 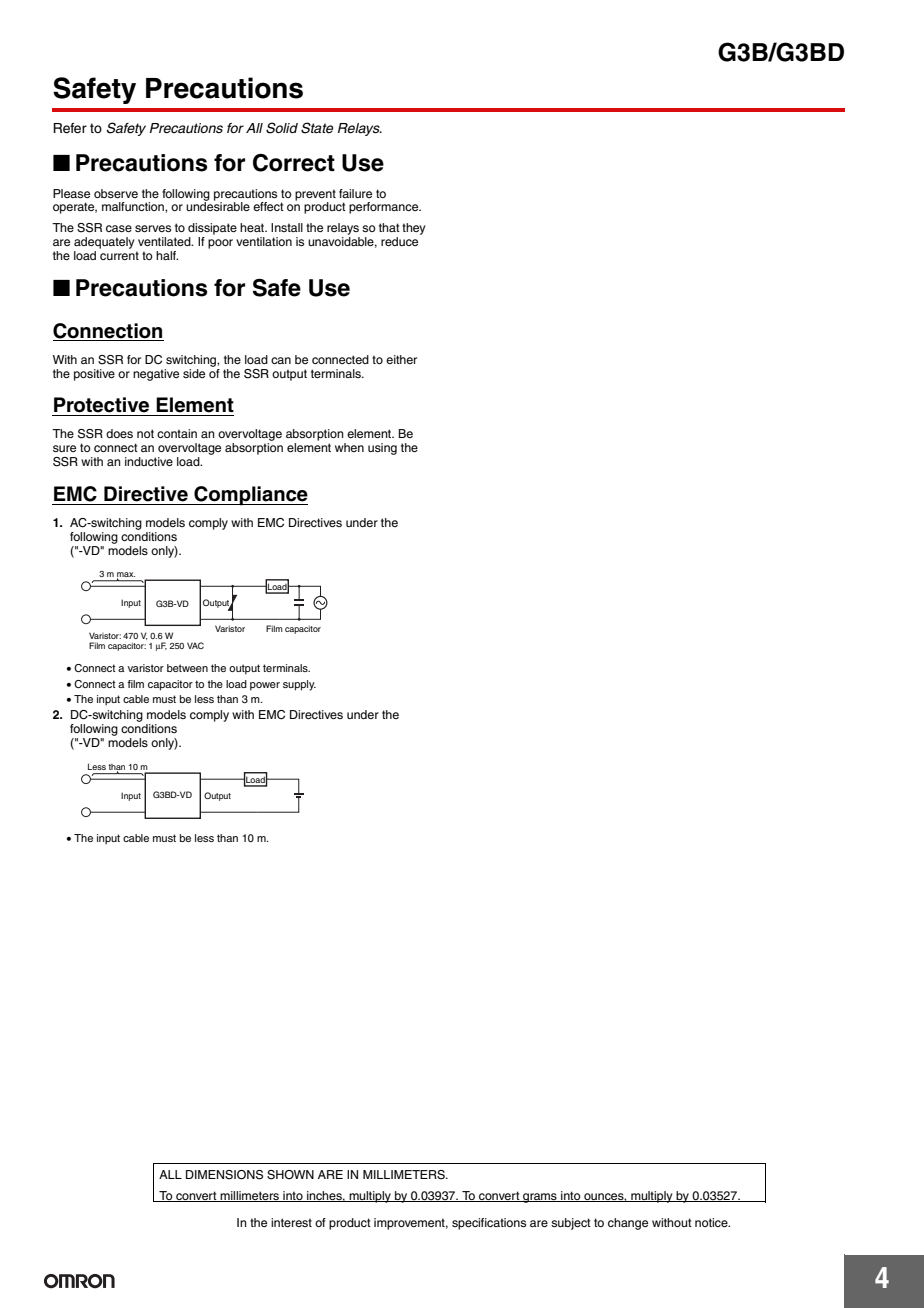 What do you see at coordinates (187, 668) in the screenshot?
I see `between` at bounding box center [187, 668].
